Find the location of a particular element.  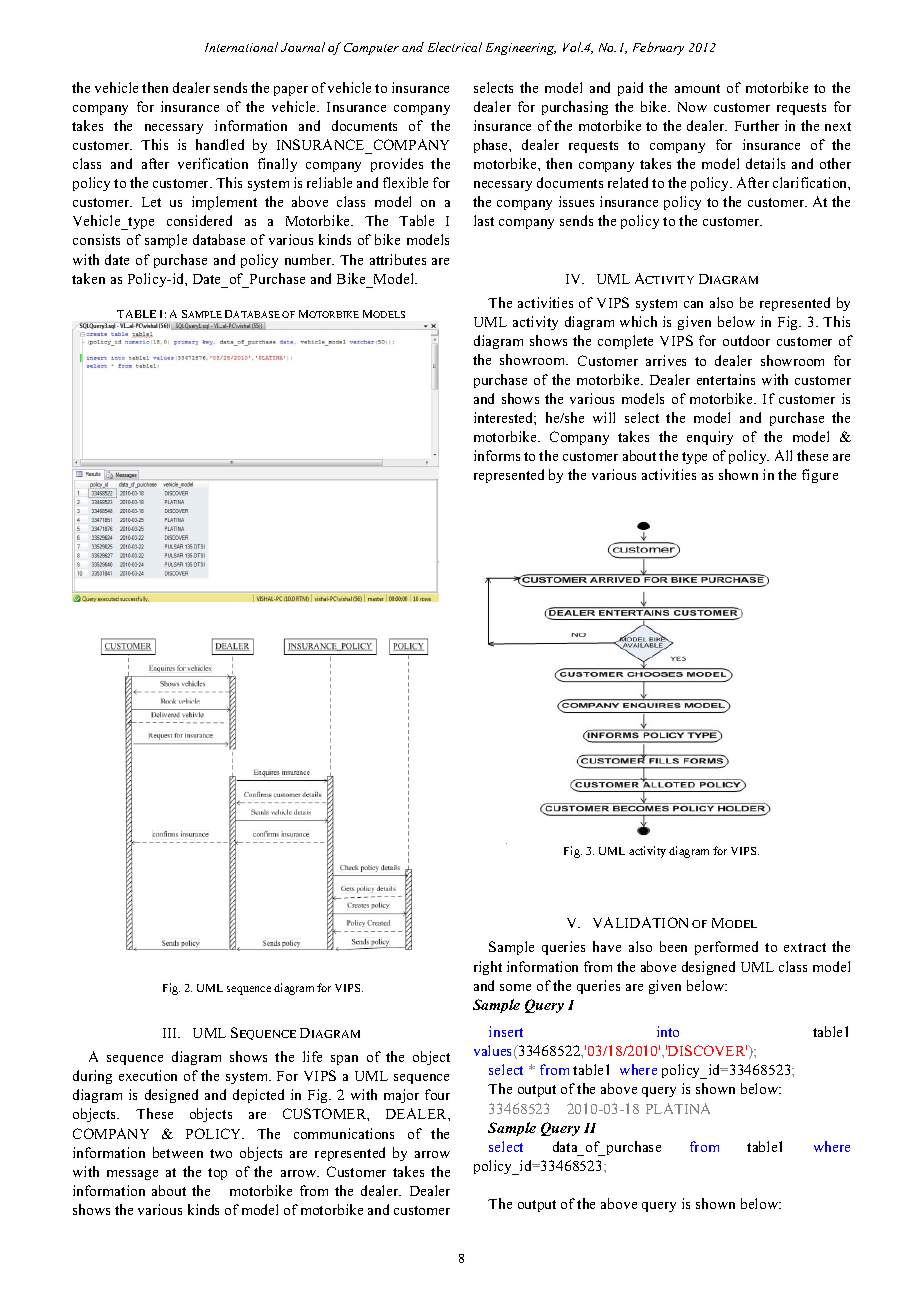

performed is located at coordinates (726, 948).
